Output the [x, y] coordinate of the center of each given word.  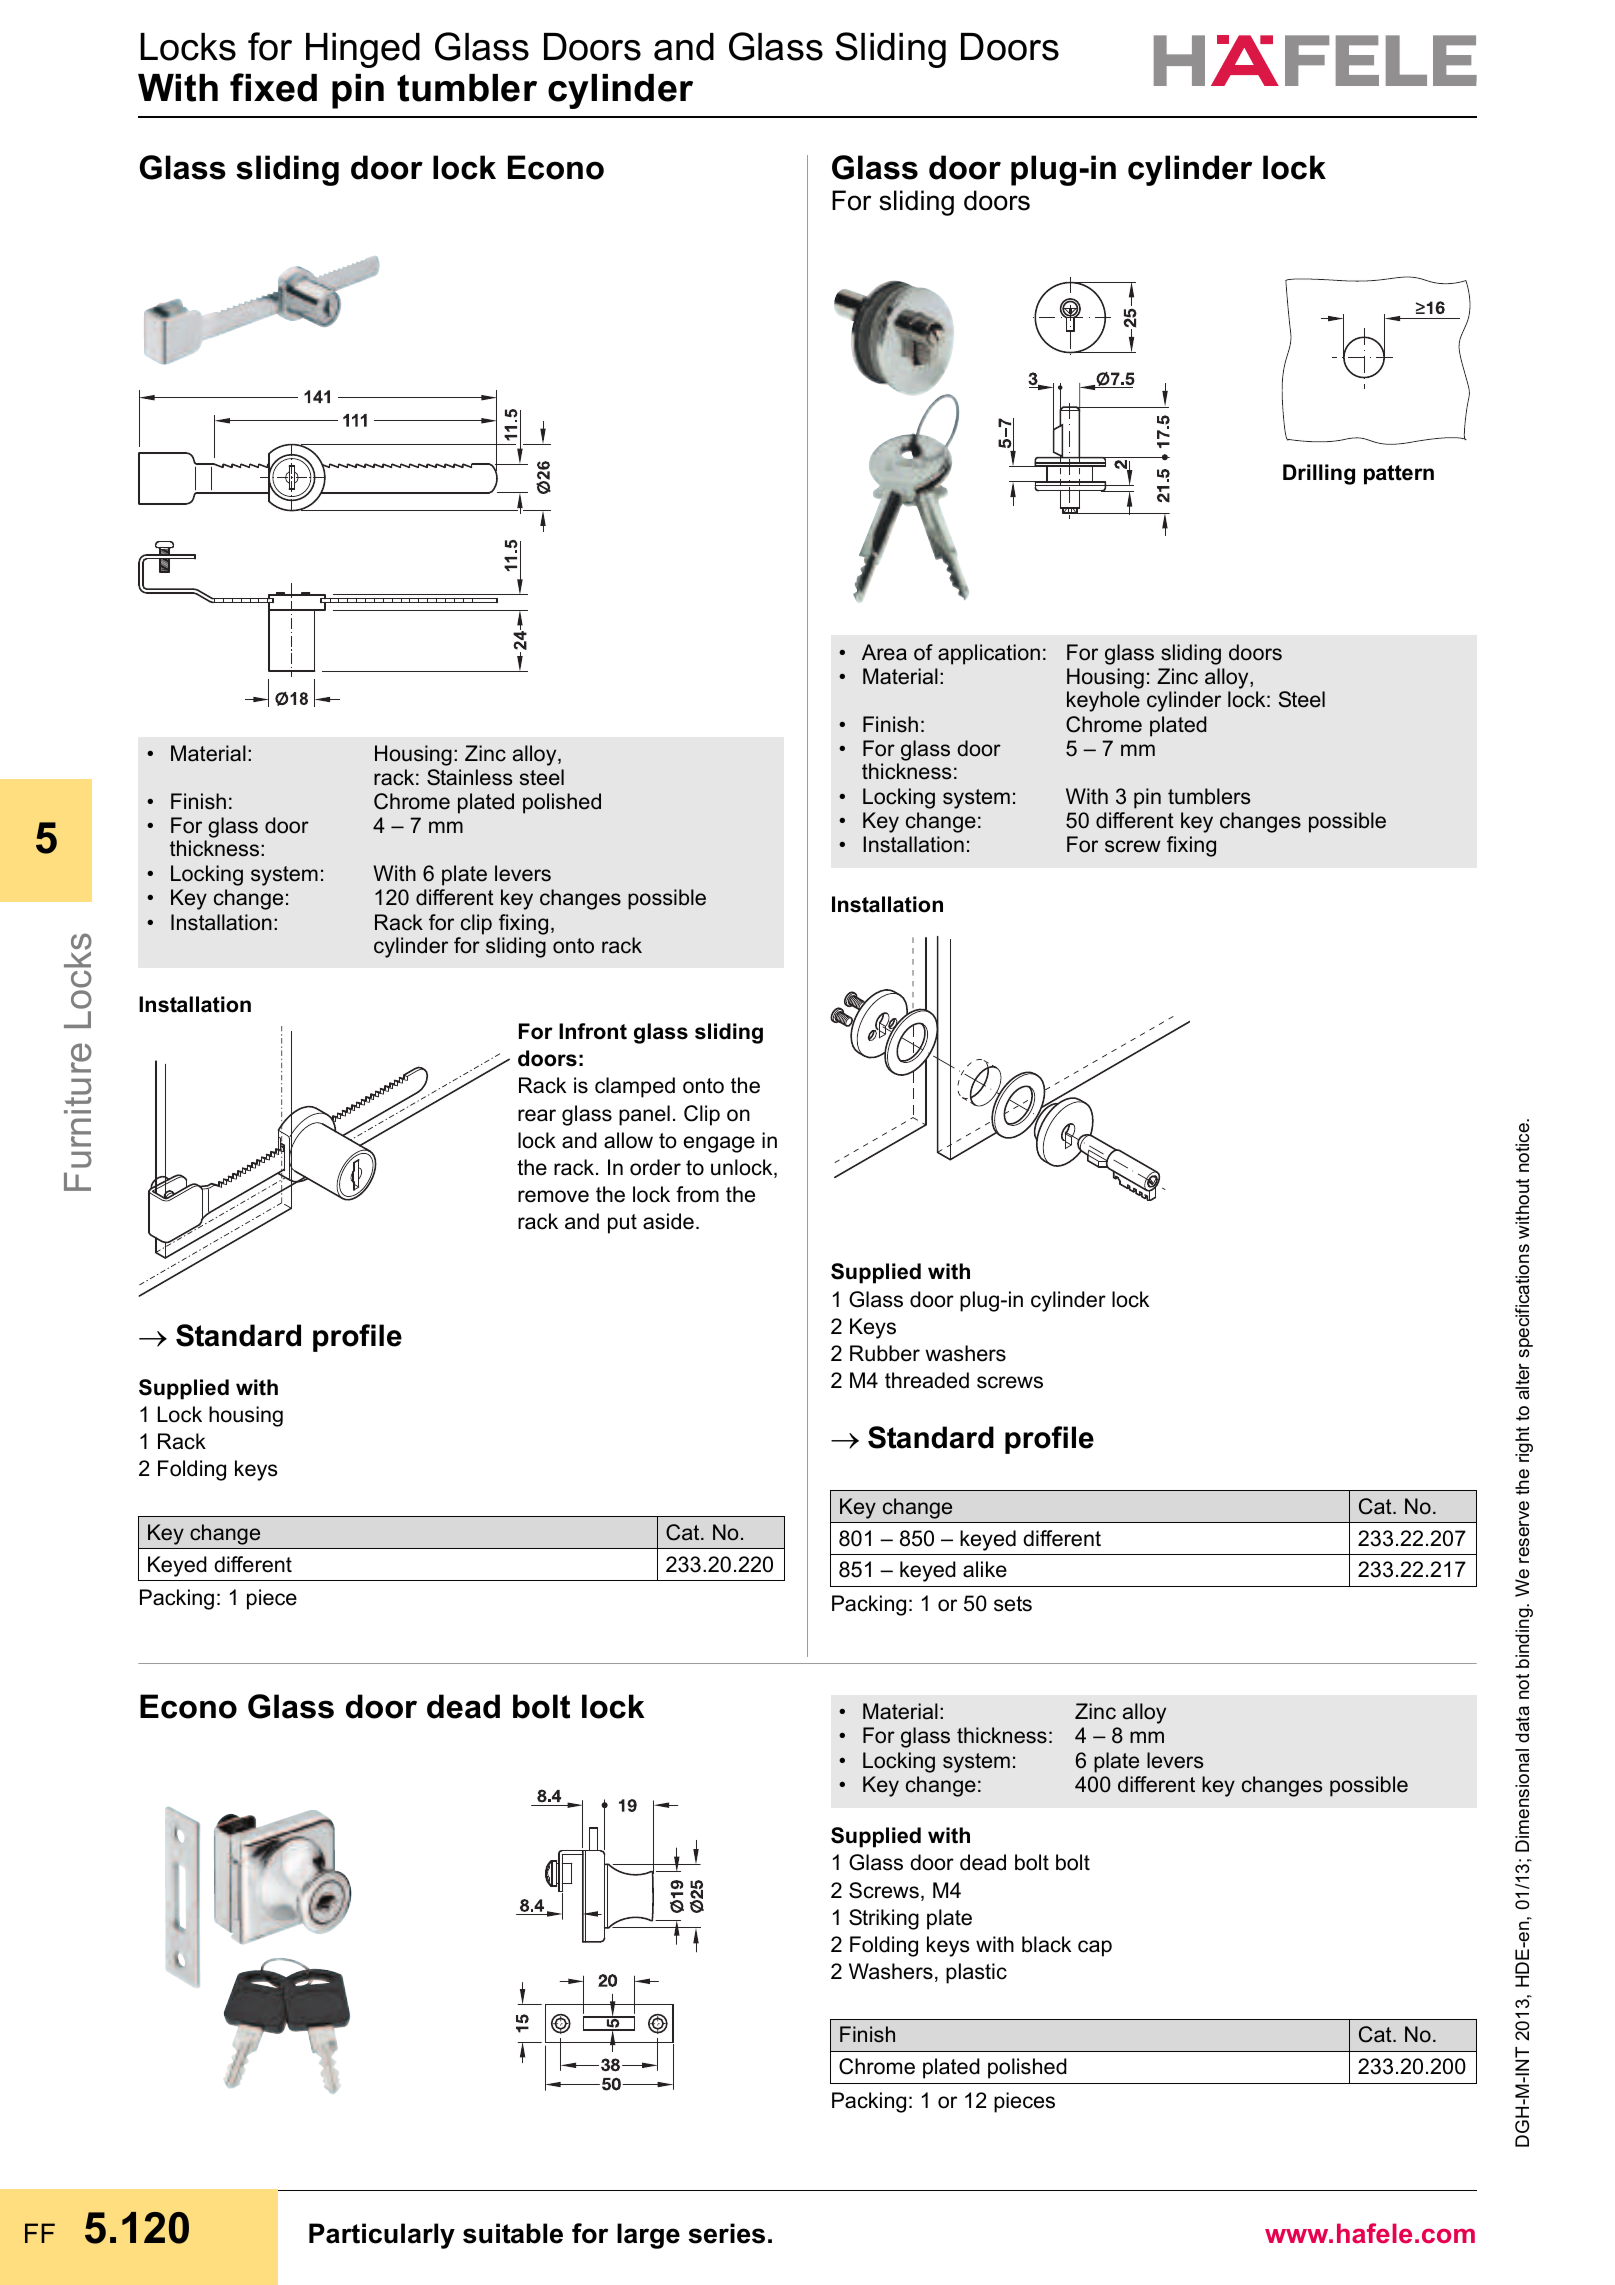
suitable [513, 2233]
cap [1095, 1948]
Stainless [470, 777]
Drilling [1319, 474]
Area [884, 652]
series [726, 2233]
